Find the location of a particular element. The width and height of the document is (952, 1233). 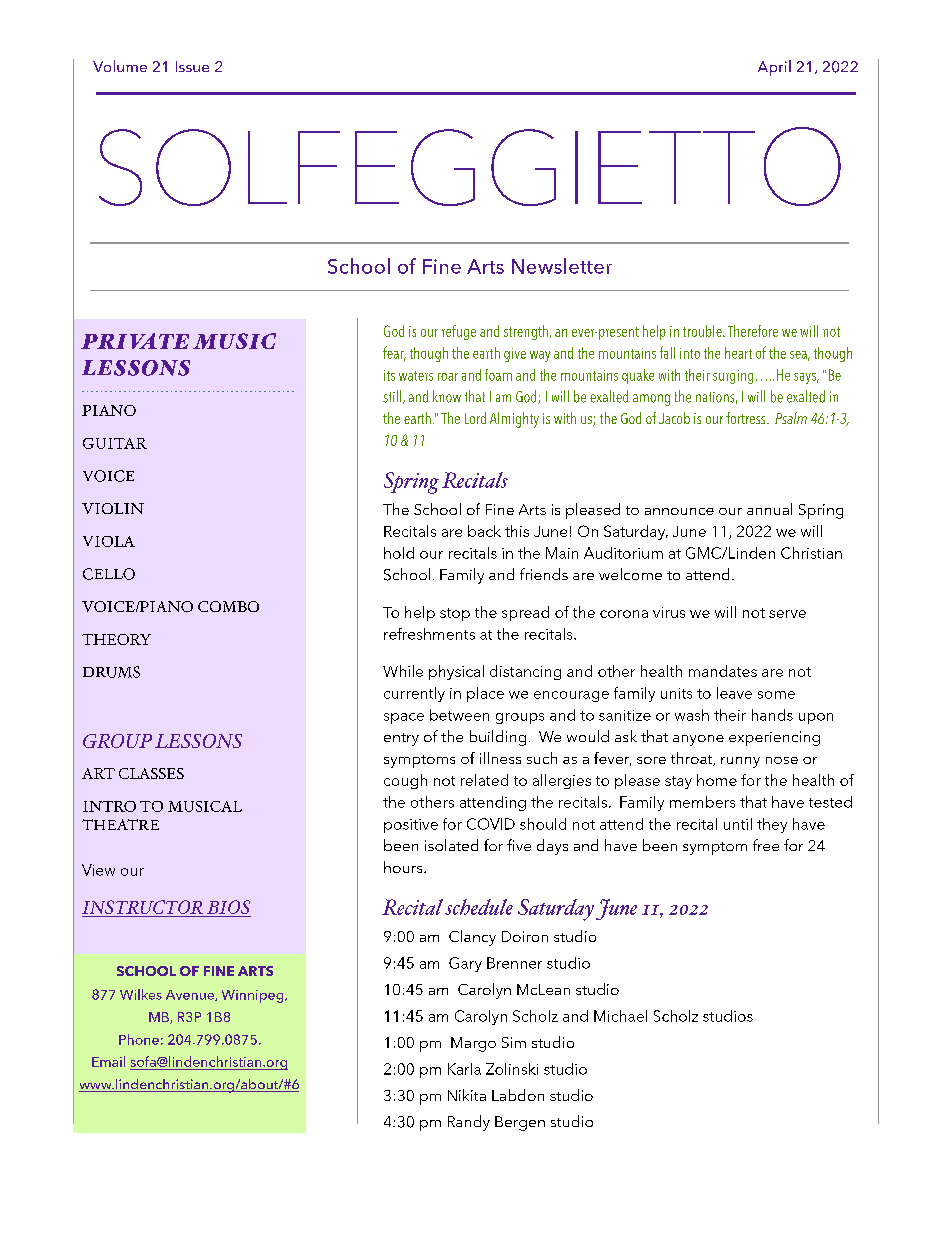

CLASSES is located at coordinates (151, 773).
